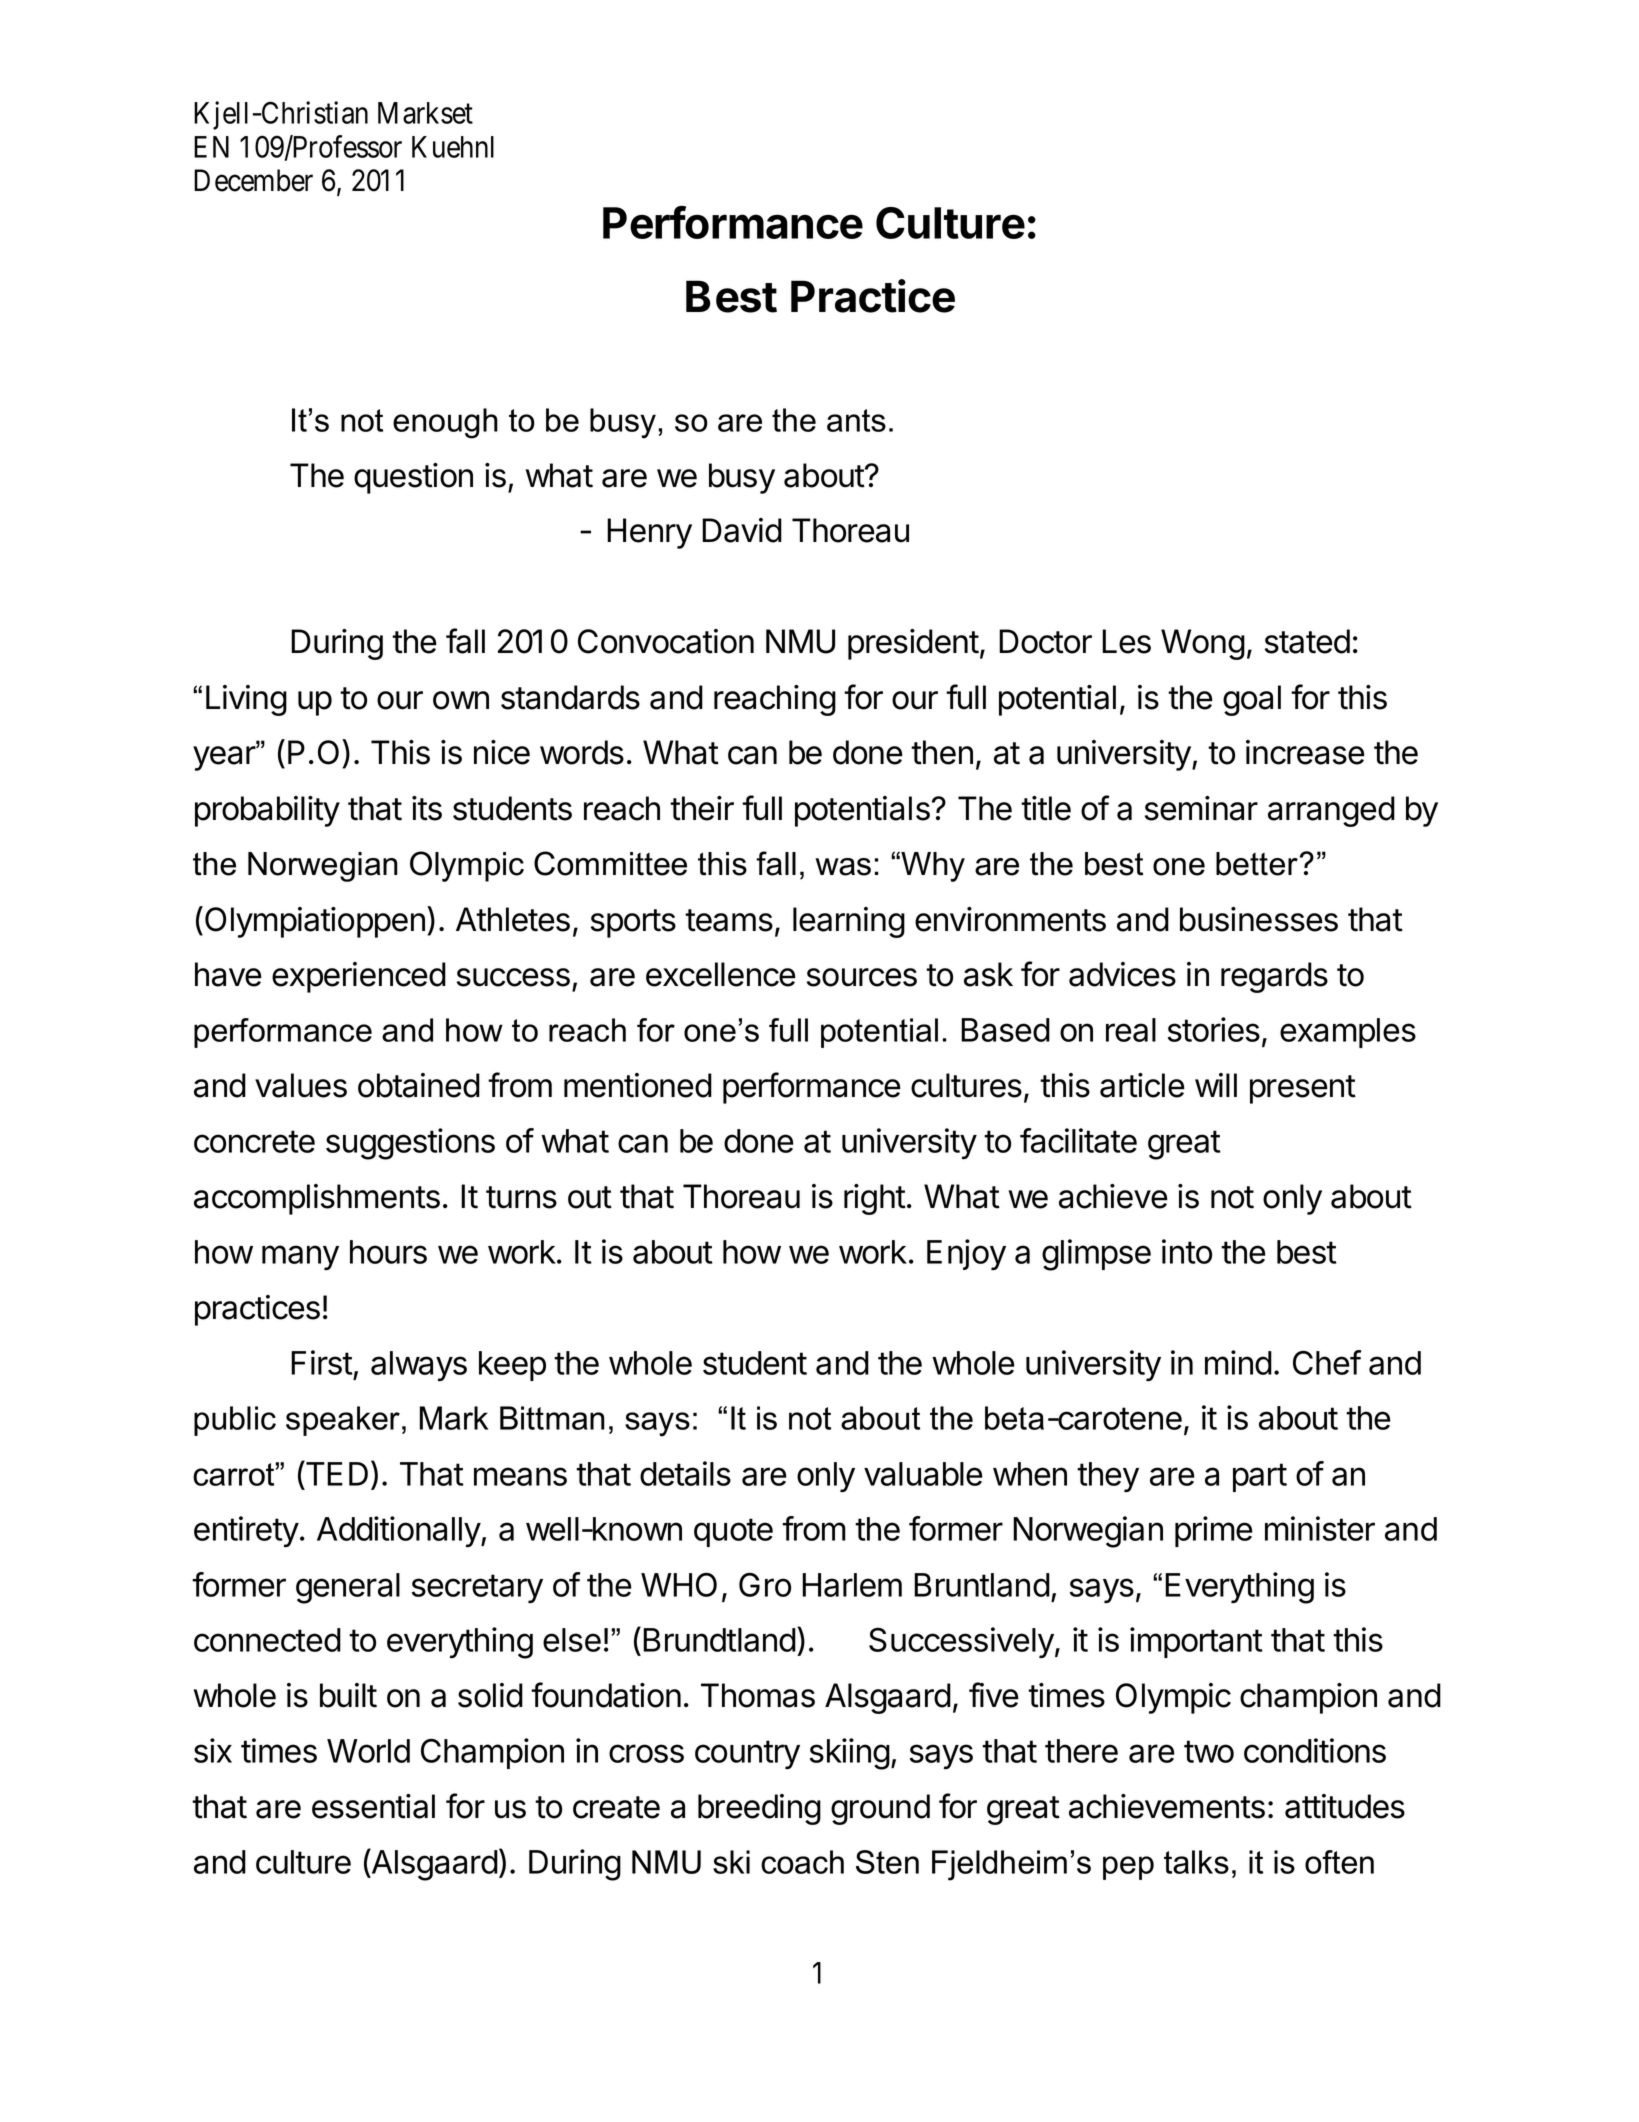 The image size is (1639, 2122). What do you see at coordinates (1203, 644) in the document?
I see `Wong` at bounding box center [1203, 644].
